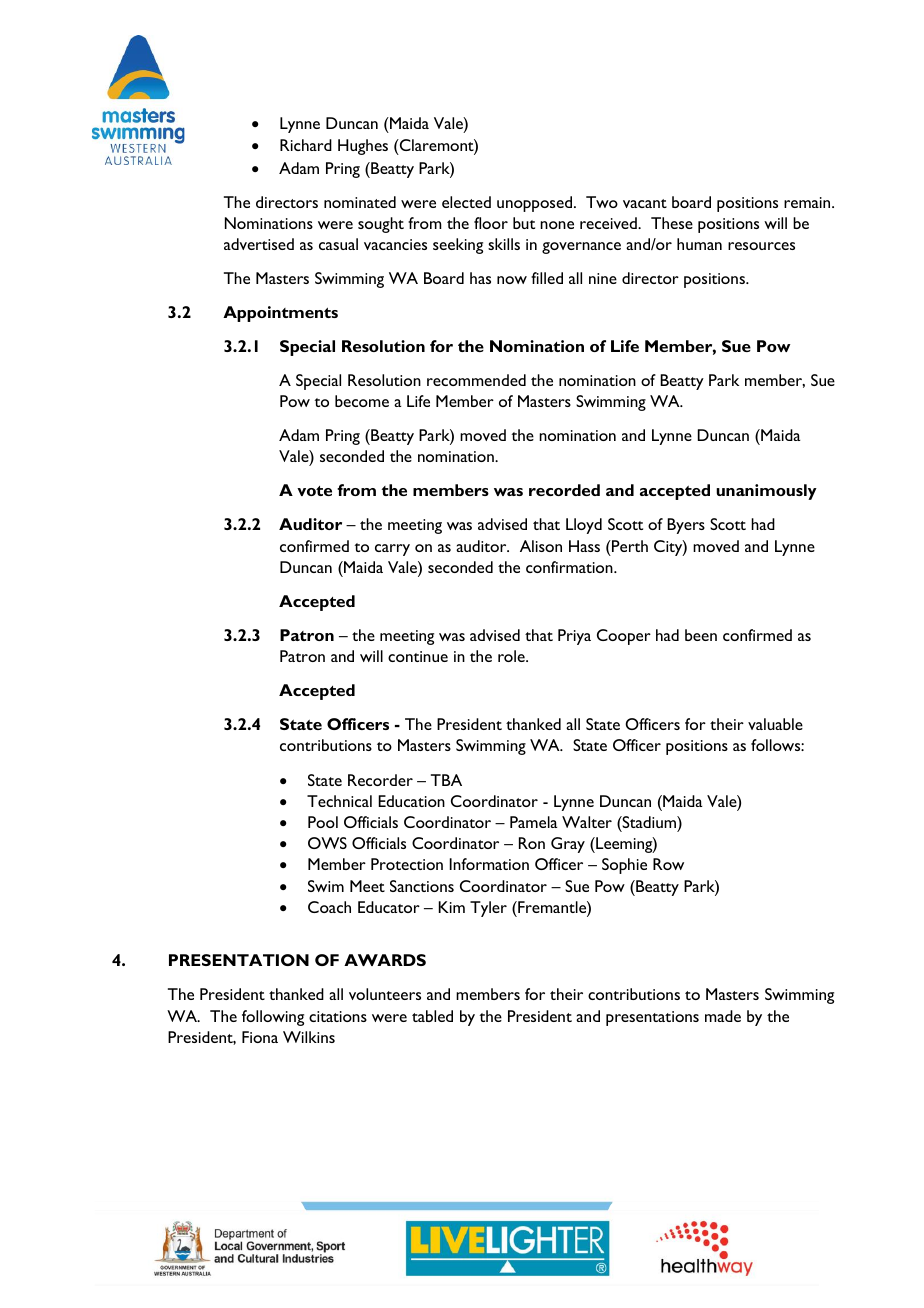  Describe the element at coordinates (380, 780) in the screenshot. I see `Recorder` at that location.
